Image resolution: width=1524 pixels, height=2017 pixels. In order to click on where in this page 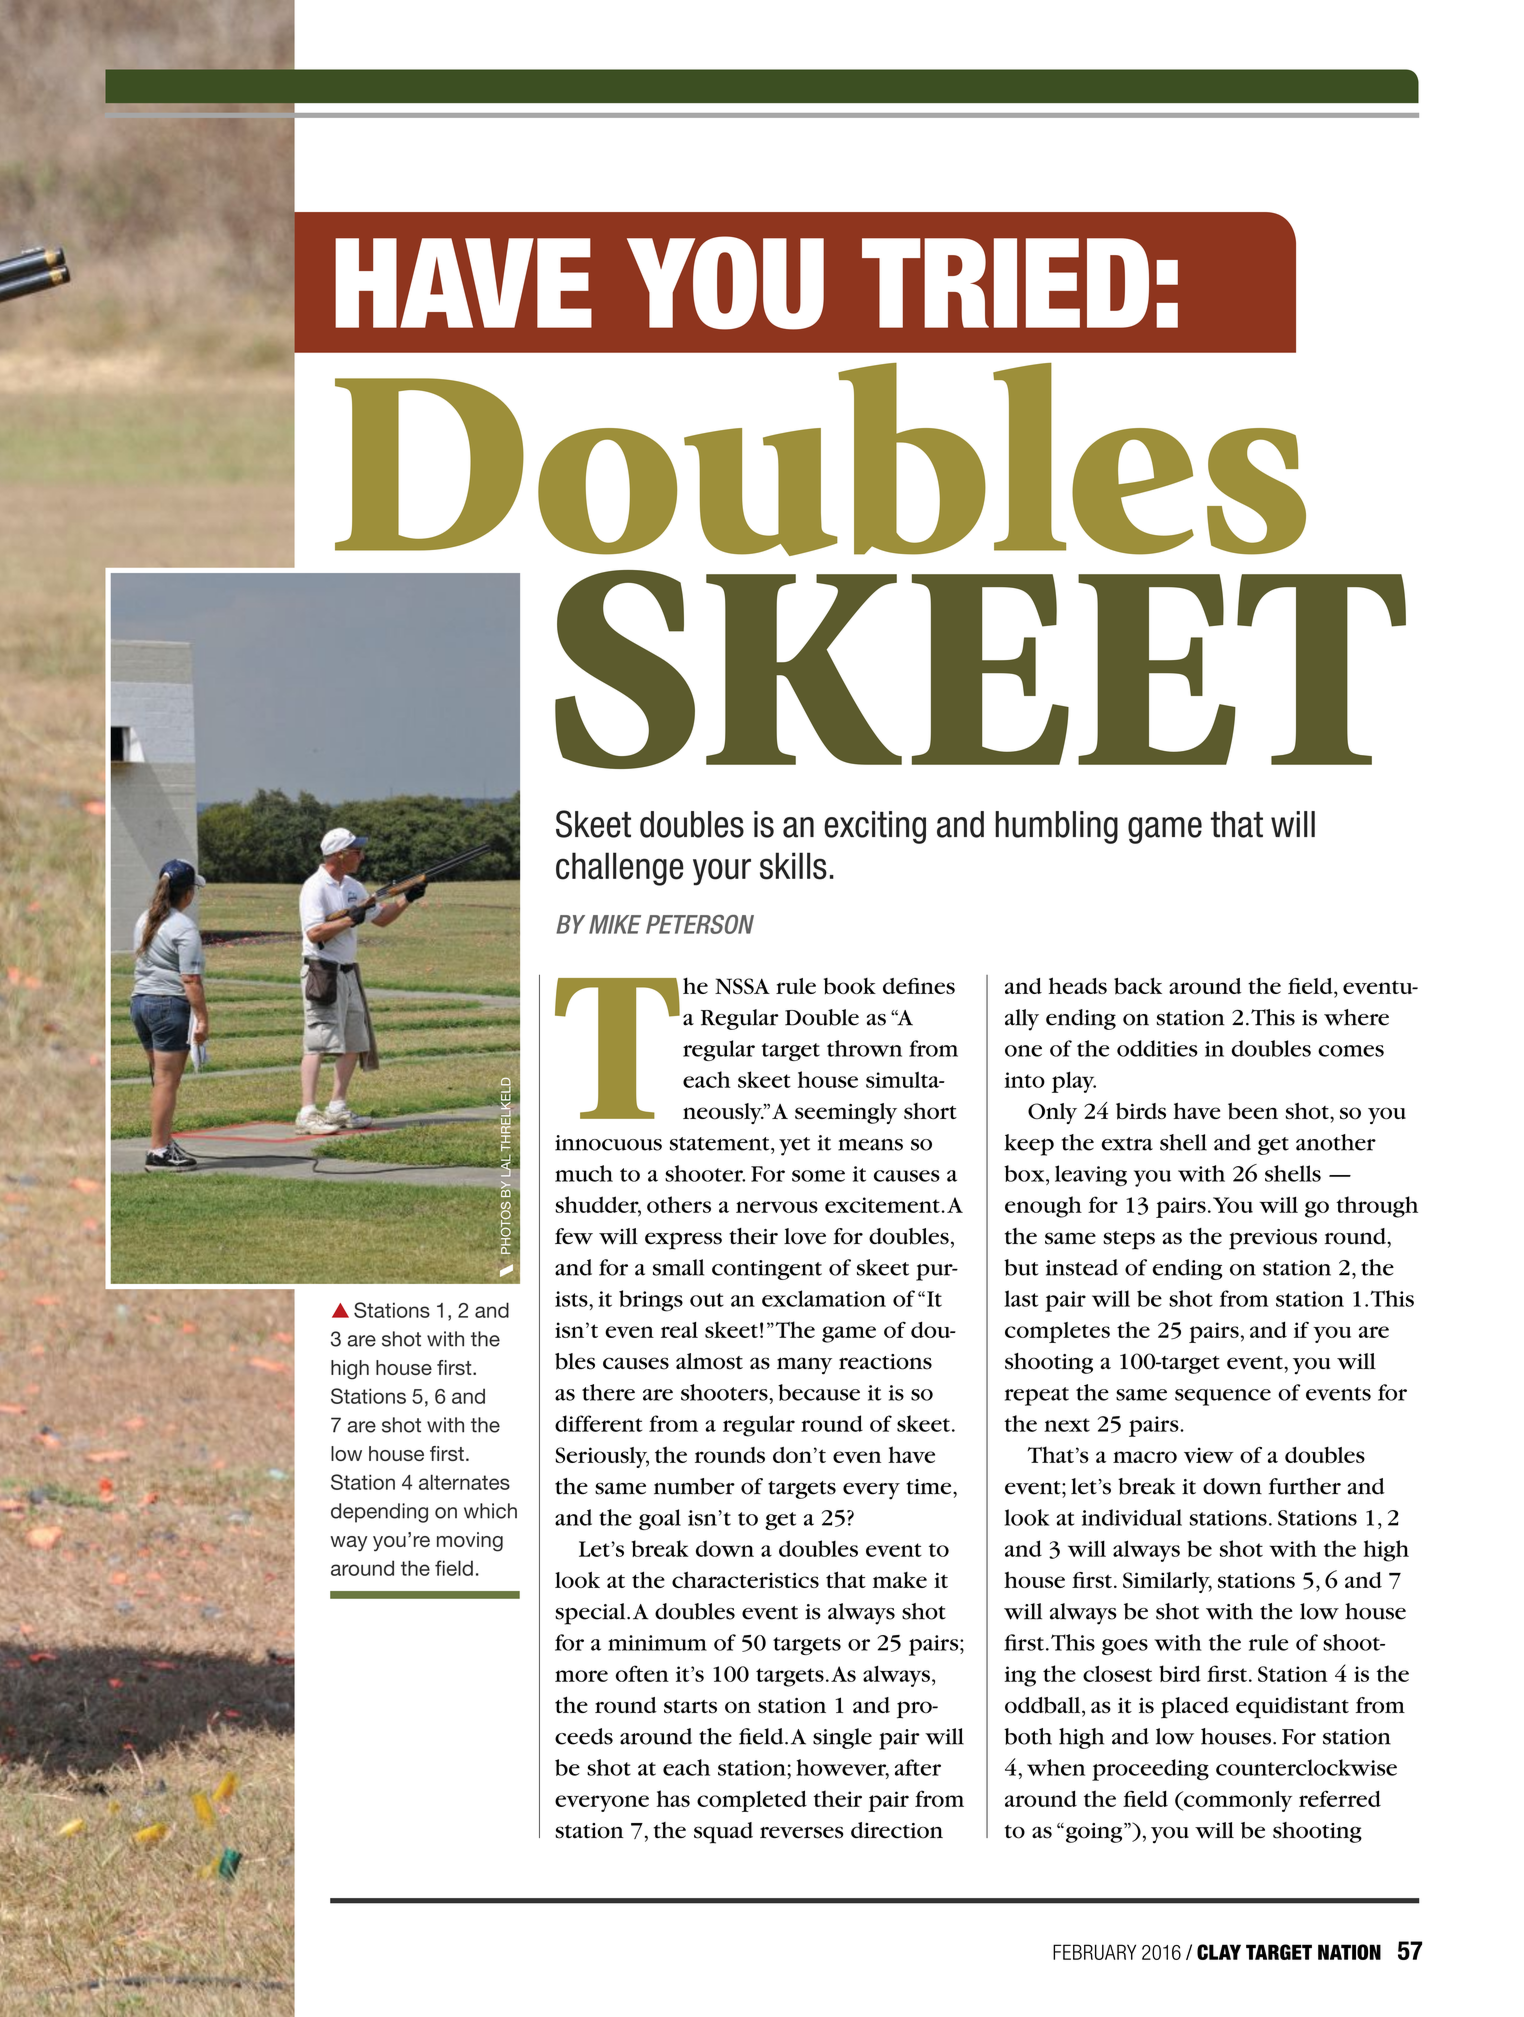, I will do `click(1356, 1017)`.
